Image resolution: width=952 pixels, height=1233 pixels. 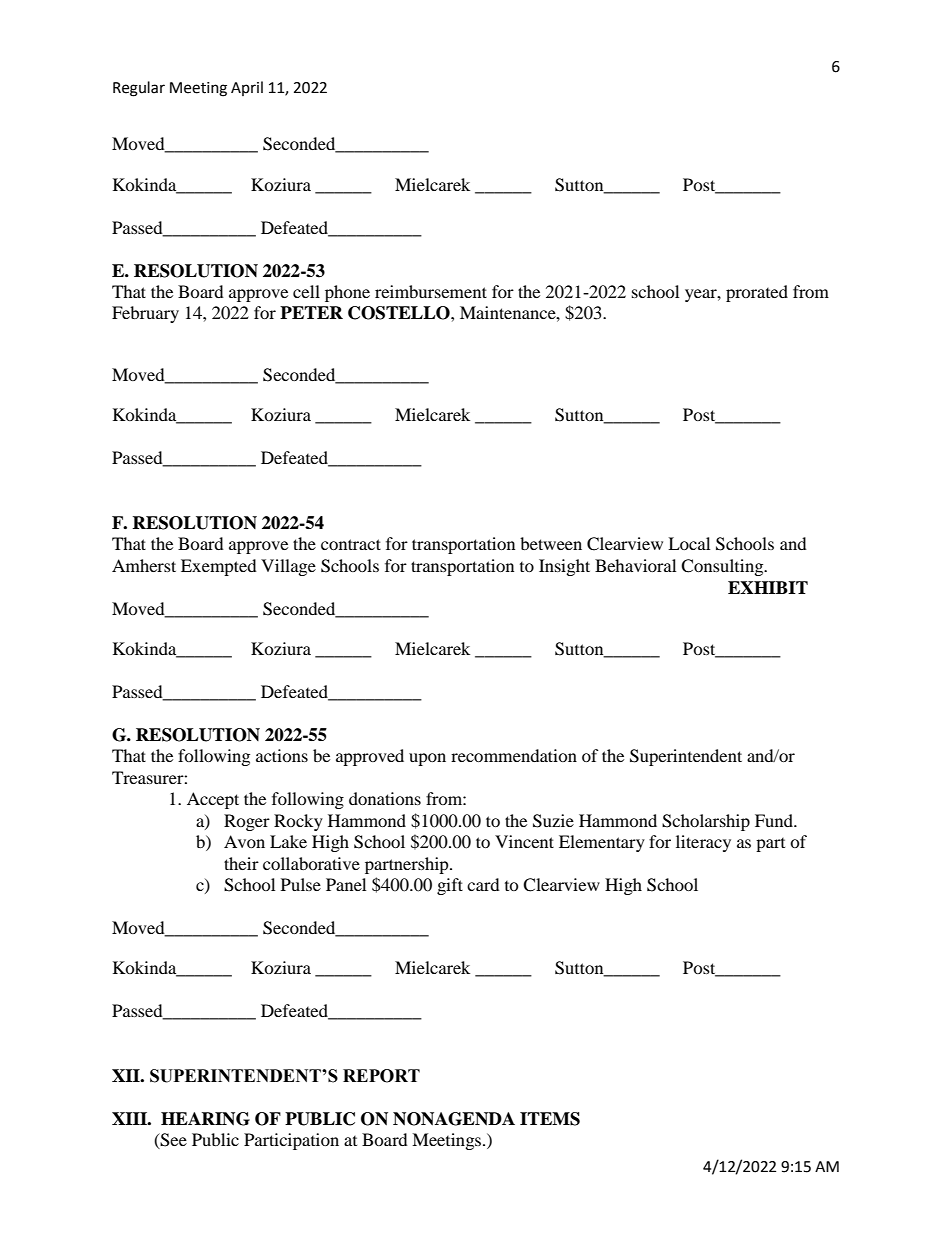 I want to click on between, so click(x=551, y=543).
